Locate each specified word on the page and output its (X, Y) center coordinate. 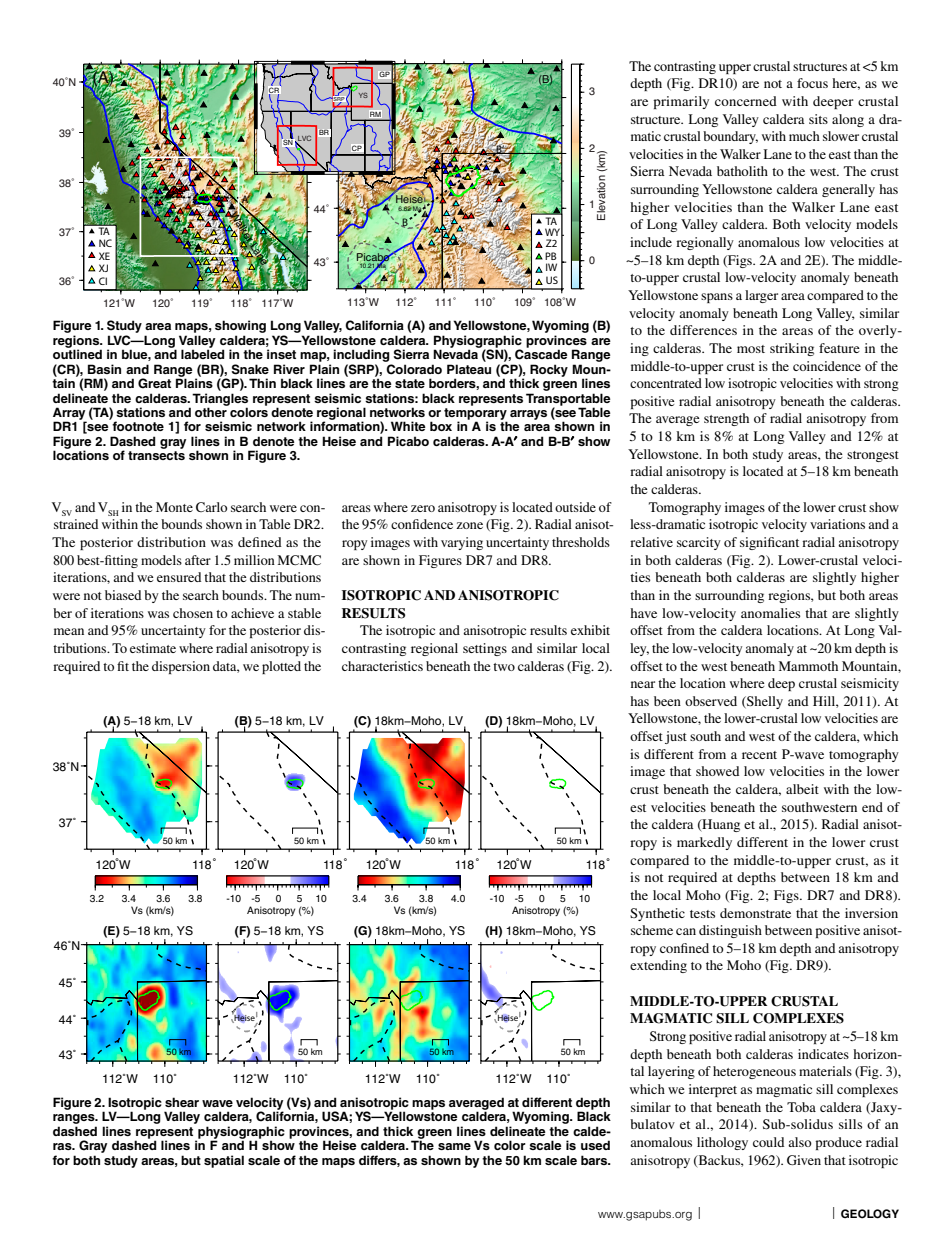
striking (792, 349)
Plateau (469, 369)
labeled (202, 354)
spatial (224, 1161)
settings (485, 649)
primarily (681, 102)
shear (182, 1102)
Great (154, 383)
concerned (746, 101)
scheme (652, 930)
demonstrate (755, 913)
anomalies (770, 613)
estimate (153, 648)
